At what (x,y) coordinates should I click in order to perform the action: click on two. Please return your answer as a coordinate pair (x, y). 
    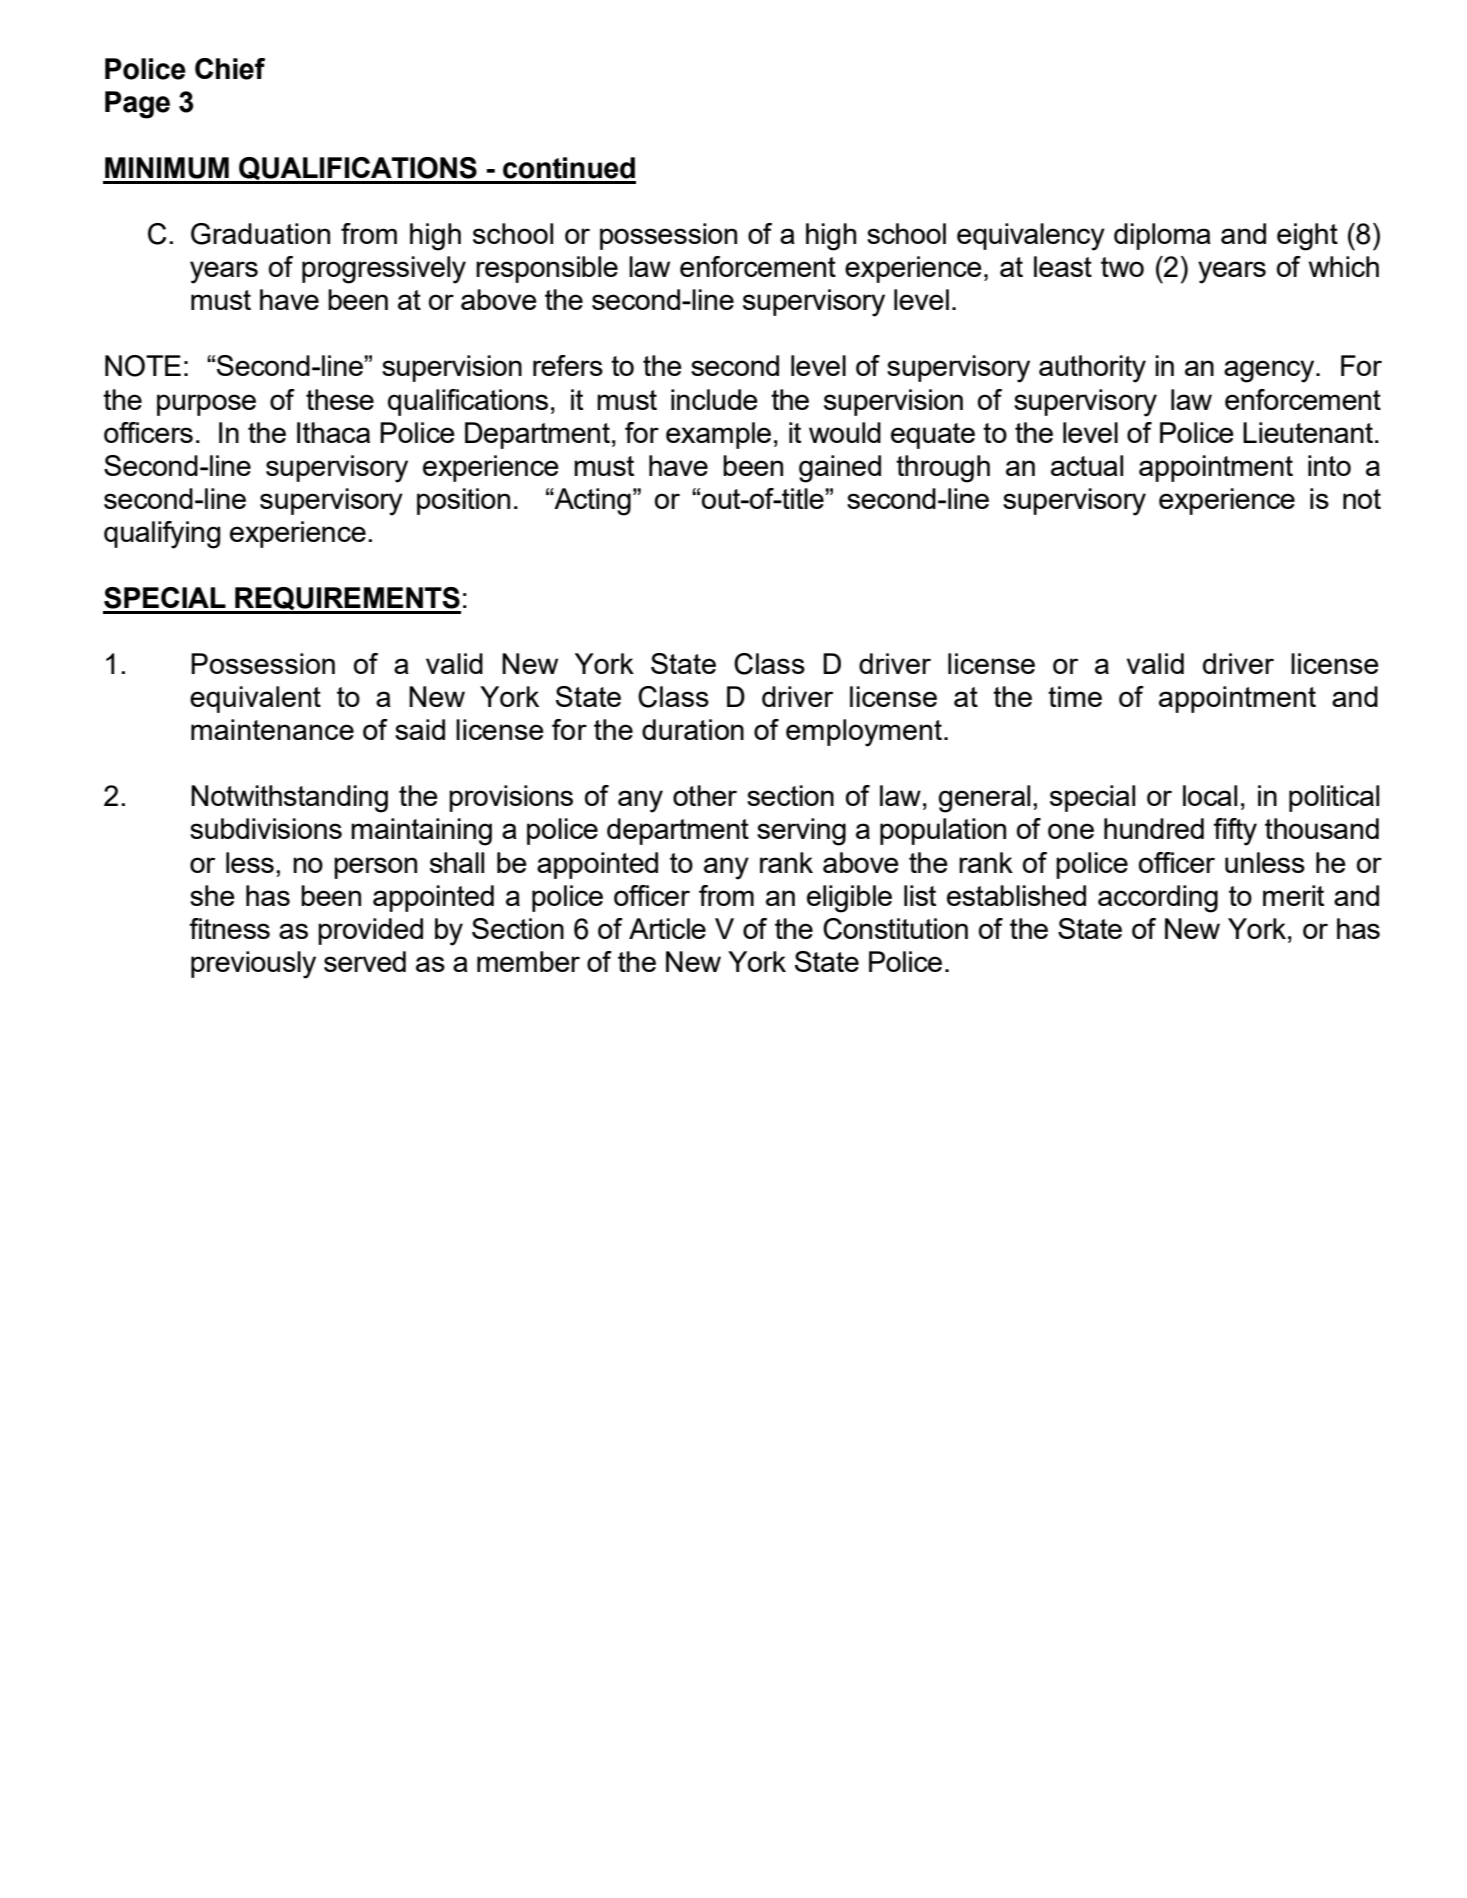
    Looking at the image, I should click on (1122, 267).
